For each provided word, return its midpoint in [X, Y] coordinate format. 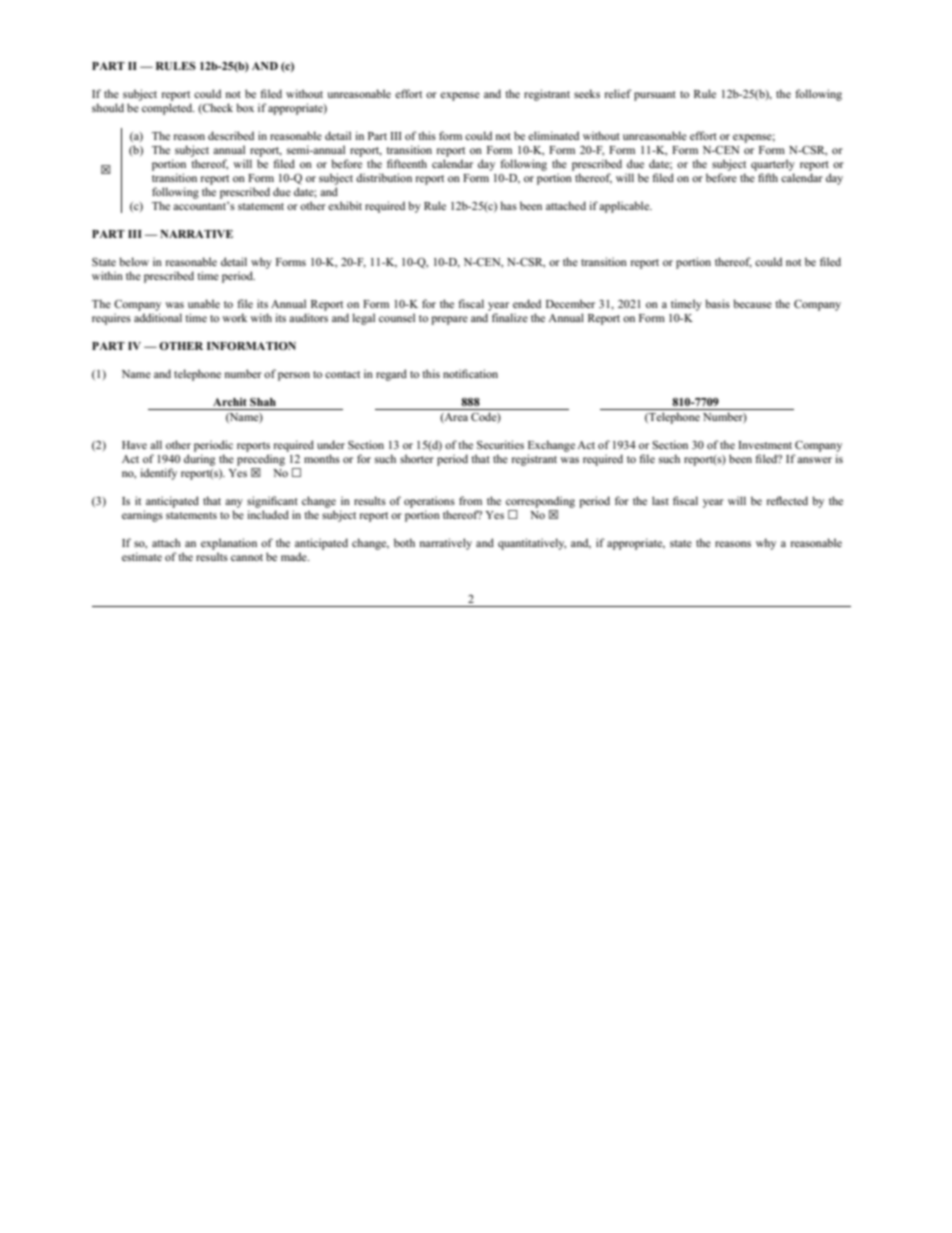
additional [158, 317]
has [508, 205]
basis [717, 303]
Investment [765, 445]
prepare [449, 320]
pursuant [655, 96]
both [404, 542]
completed [168, 109]
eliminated [553, 135]
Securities [500, 444]
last [660, 500]
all [156, 444]
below [134, 261]
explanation [229, 544]
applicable [625, 207]
